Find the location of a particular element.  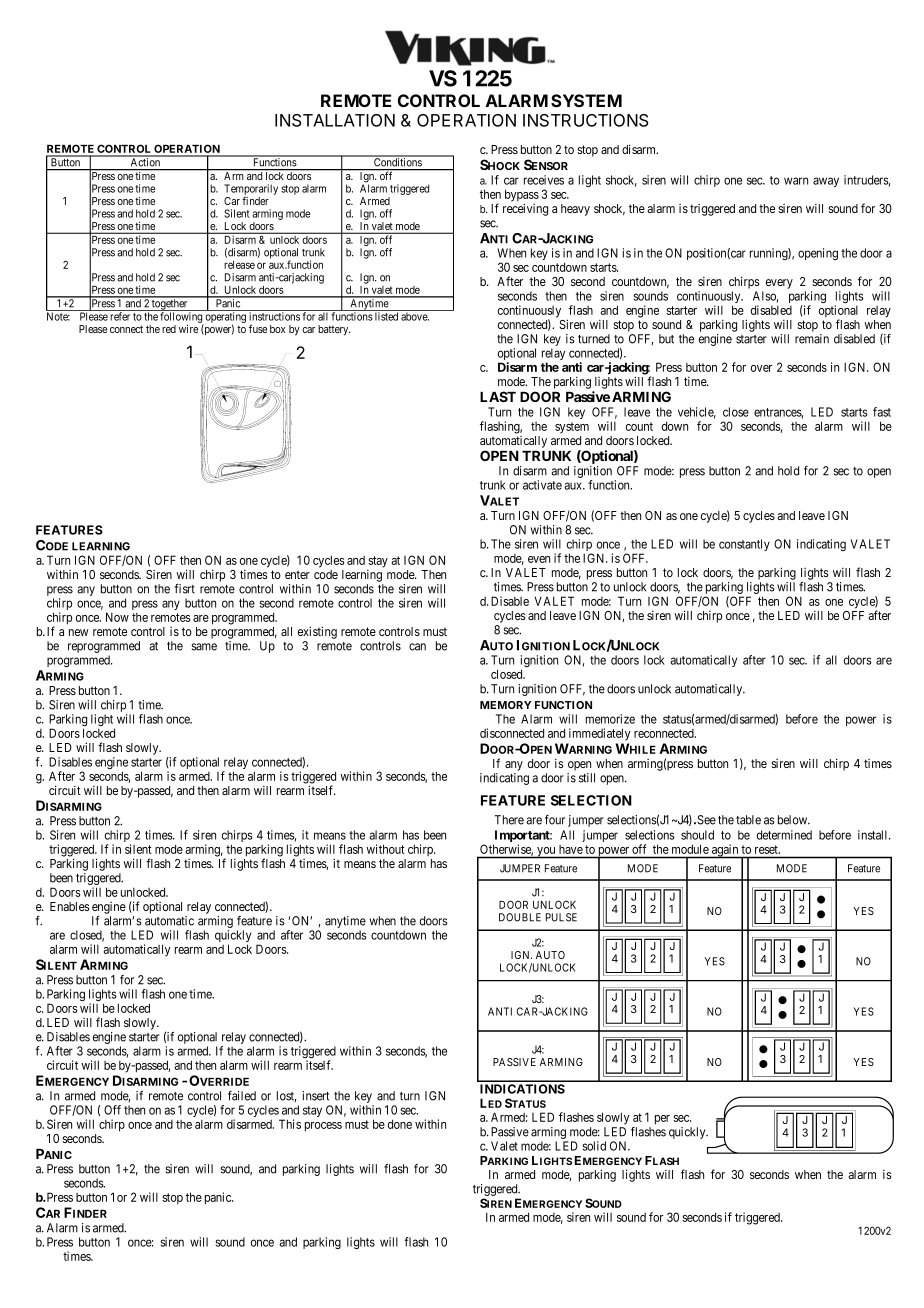

same is located at coordinates (204, 647).
